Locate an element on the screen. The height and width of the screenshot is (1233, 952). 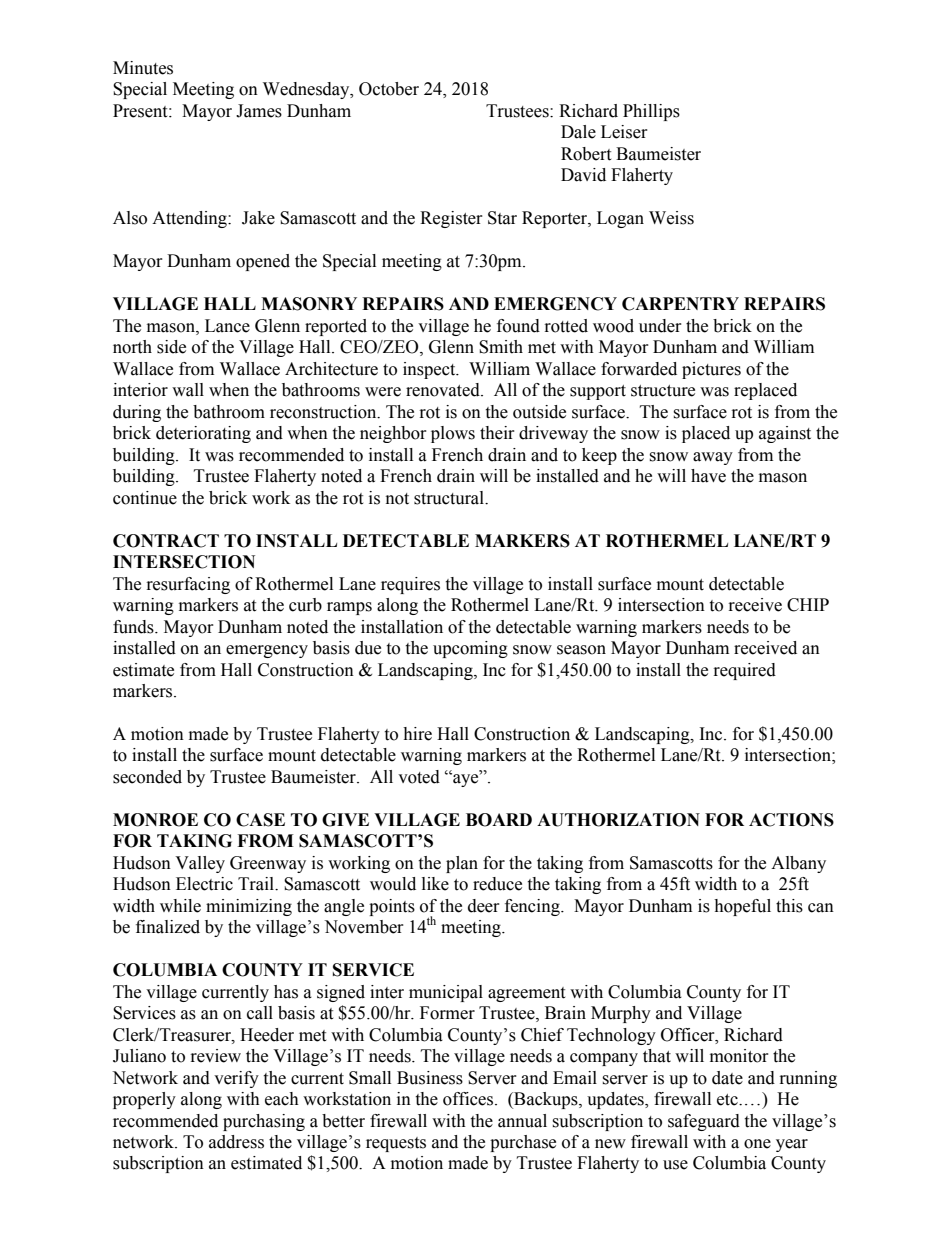
address is located at coordinates (236, 1142).
